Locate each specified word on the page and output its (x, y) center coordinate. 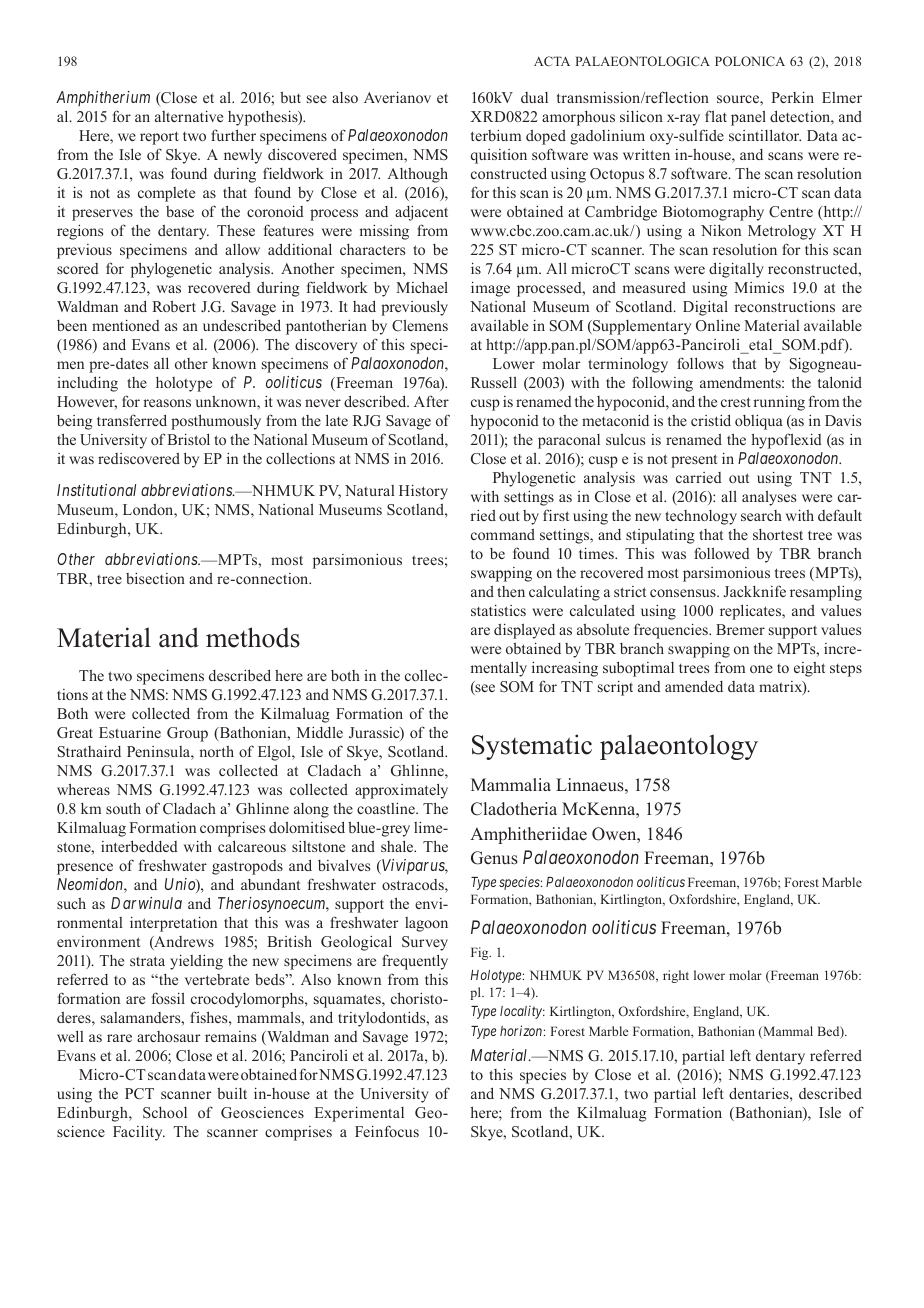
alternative (189, 116)
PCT (139, 1094)
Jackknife (754, 591)
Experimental (359, 1114)
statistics (498, 610)
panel (748, 118)
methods (253, 637)
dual (534, 97)
